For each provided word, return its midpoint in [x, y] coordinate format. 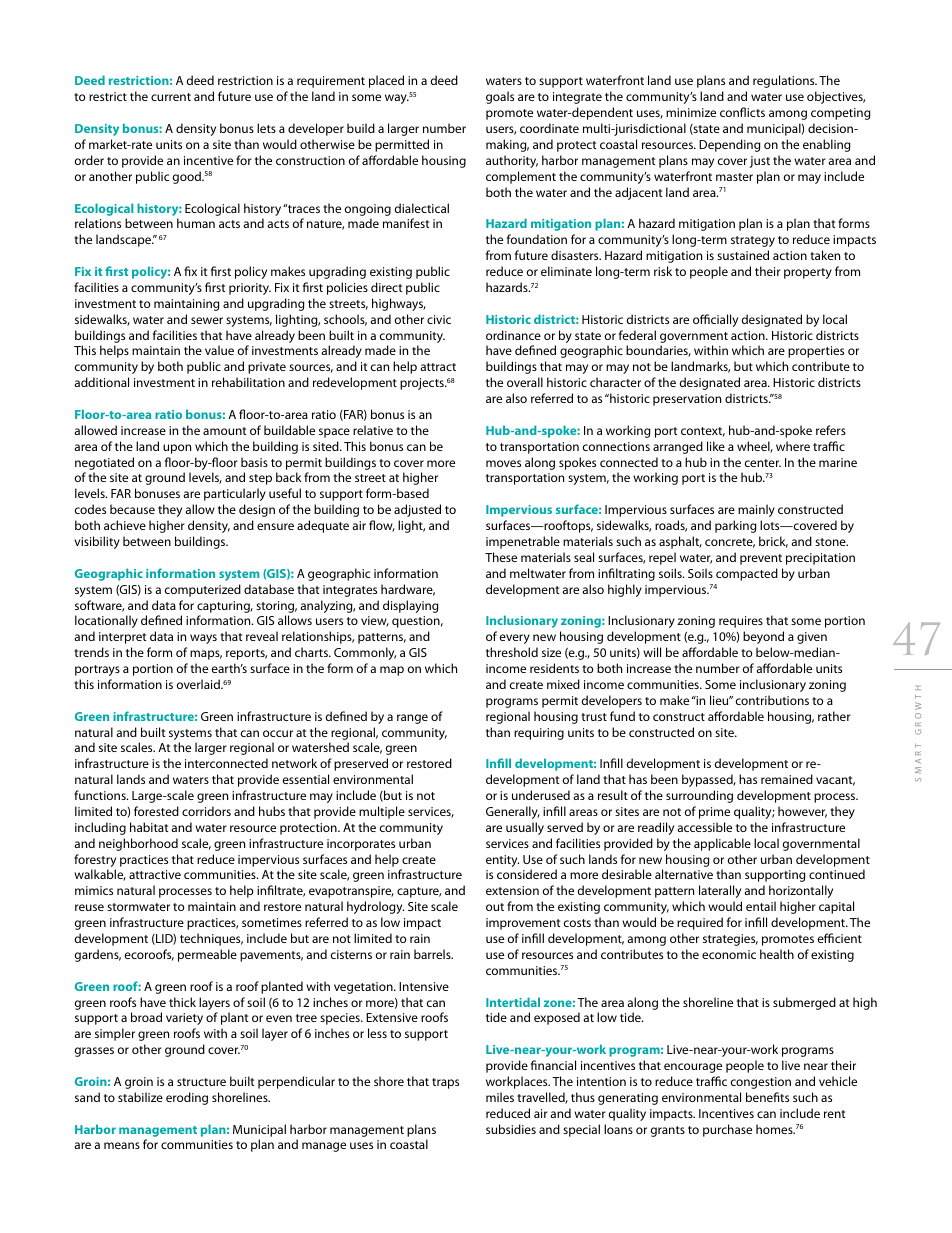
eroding [187, 1098]
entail [761, 906]
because [132, 509]
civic [439, 319]
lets [266, 128]
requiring [539, 734]
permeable [207, 955]
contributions [772, 700]
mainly [756, 510]
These [501, 557]
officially [715, 320]
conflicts [742, 112]
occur [278, 733]
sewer [207, 320]
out [495, 907]
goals [500, 97]
